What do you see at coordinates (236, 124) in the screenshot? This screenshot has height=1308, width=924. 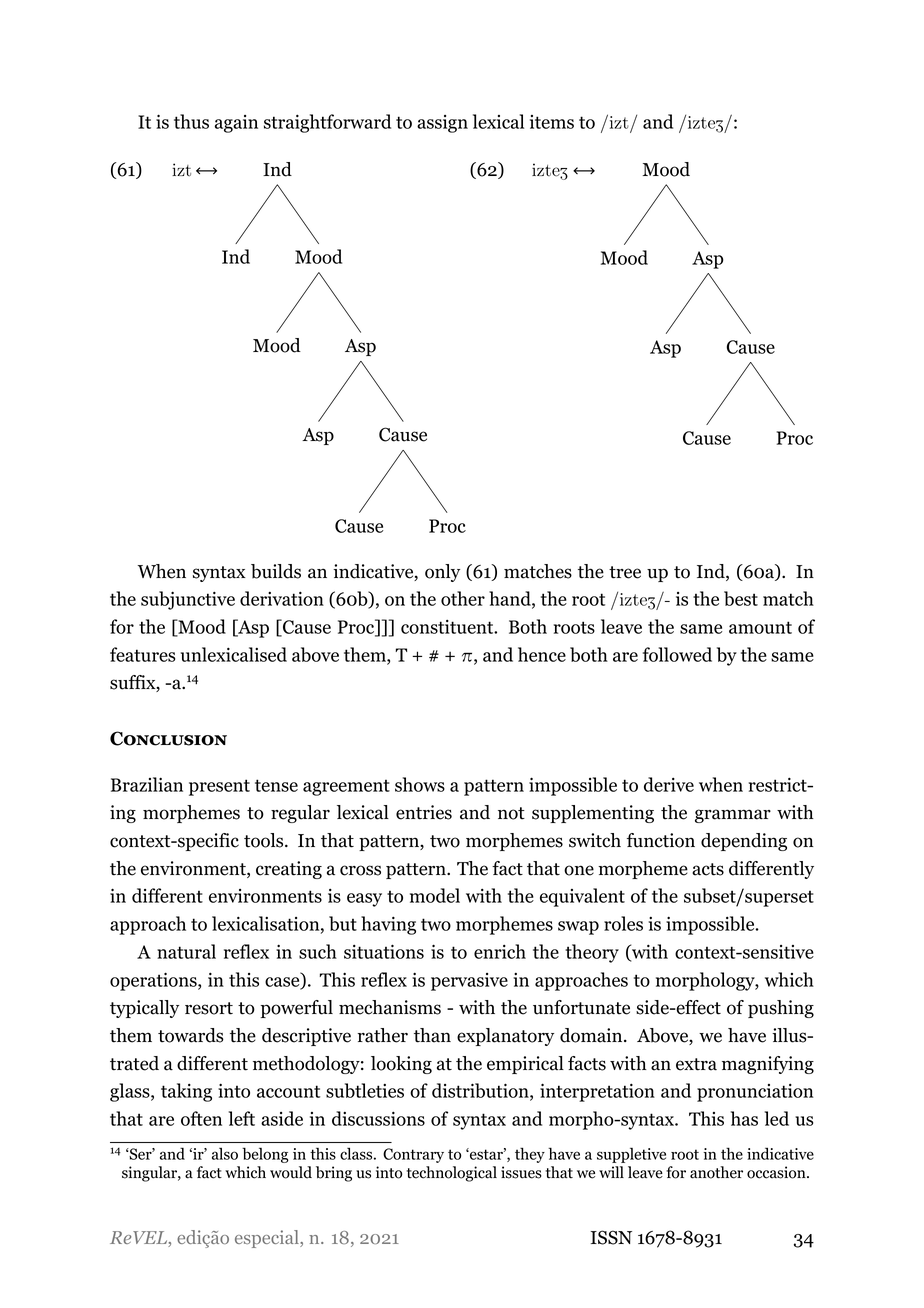 I see `again` at bounding box center [236, 124].
